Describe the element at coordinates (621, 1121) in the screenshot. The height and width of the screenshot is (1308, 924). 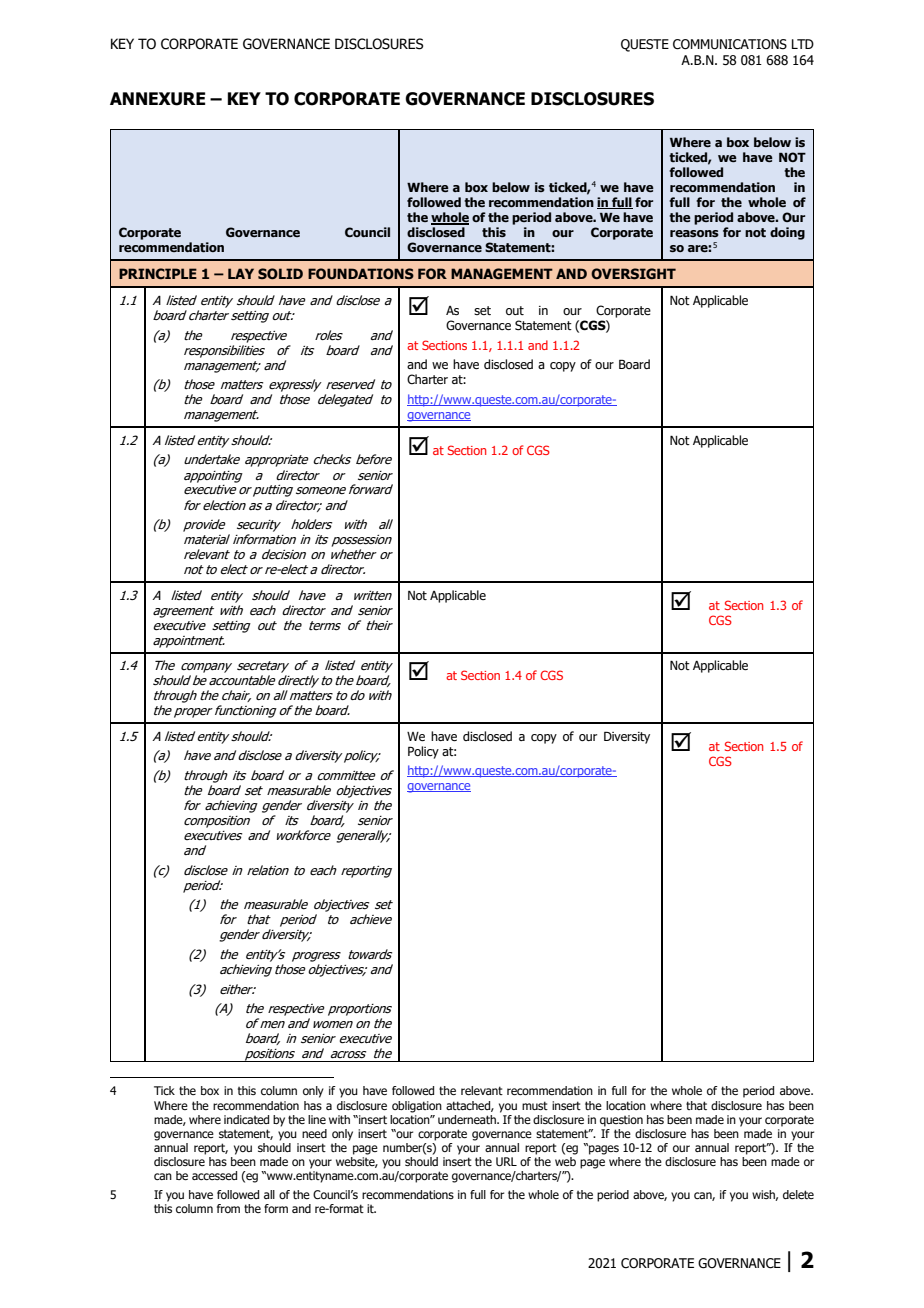
I see `question` at that location.
